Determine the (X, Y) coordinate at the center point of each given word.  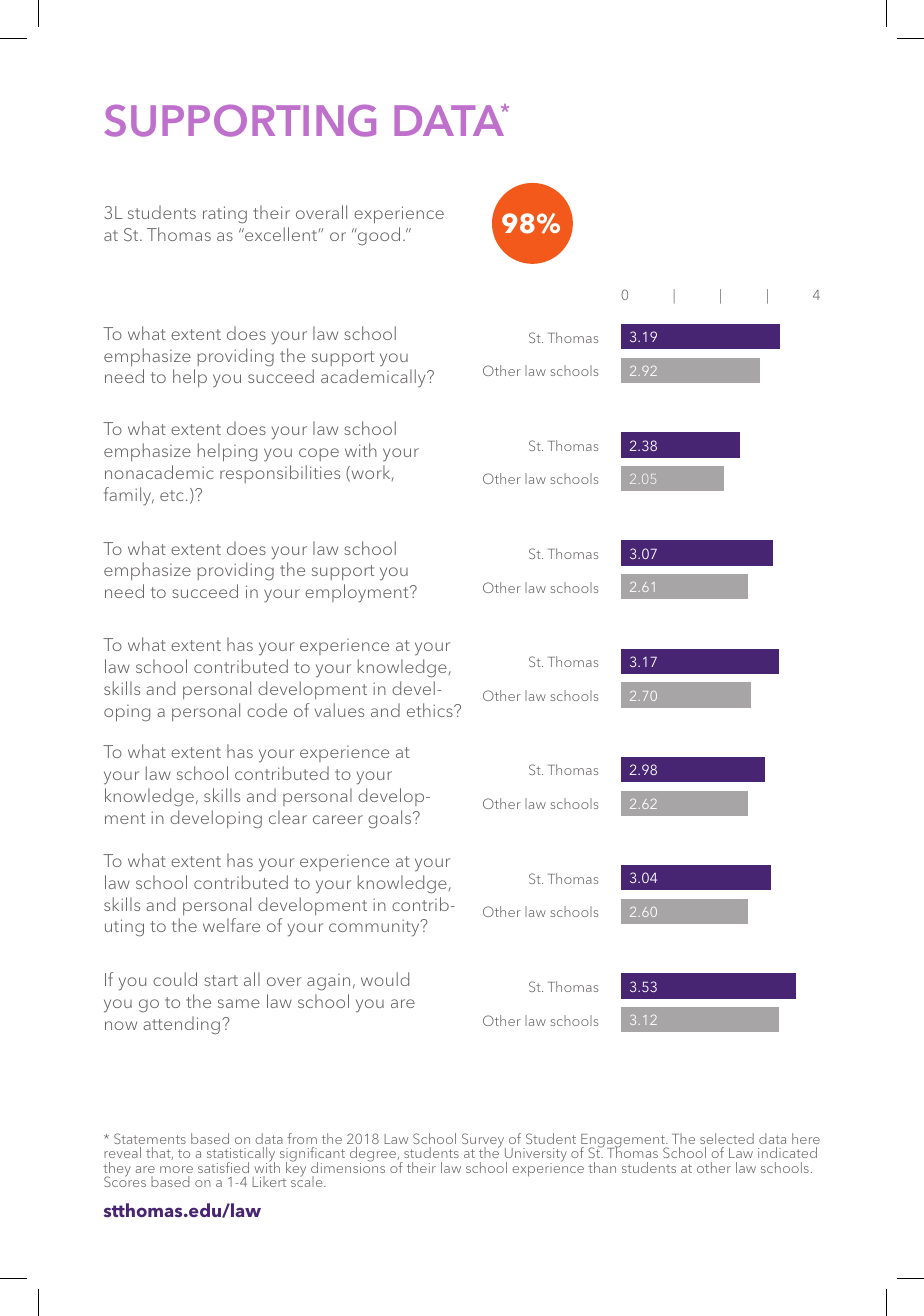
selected (727, 1138)
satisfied (223, 1167)
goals (391, 819)
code (267, 710)
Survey (484, 1141)
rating (225, 215)
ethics (431, 710)
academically (374, 378)
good (378, 236)
